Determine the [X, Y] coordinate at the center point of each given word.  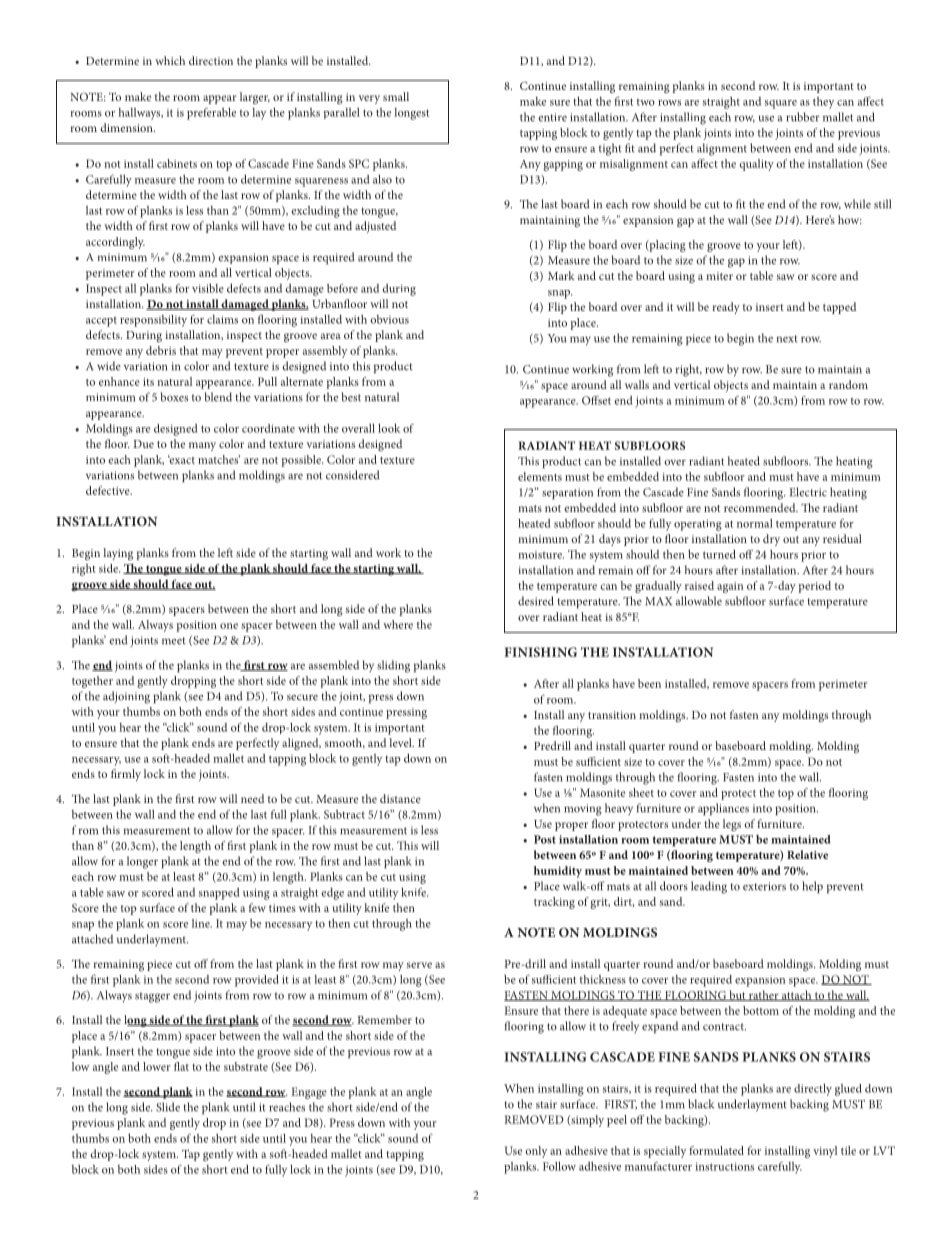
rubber [803, 117]
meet [174, 641]
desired [536, 601]
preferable [211, 114]
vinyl [825, 1152]
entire [552, 117]
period [815, 587]
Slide [168, 1107]
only [536, 1152]
